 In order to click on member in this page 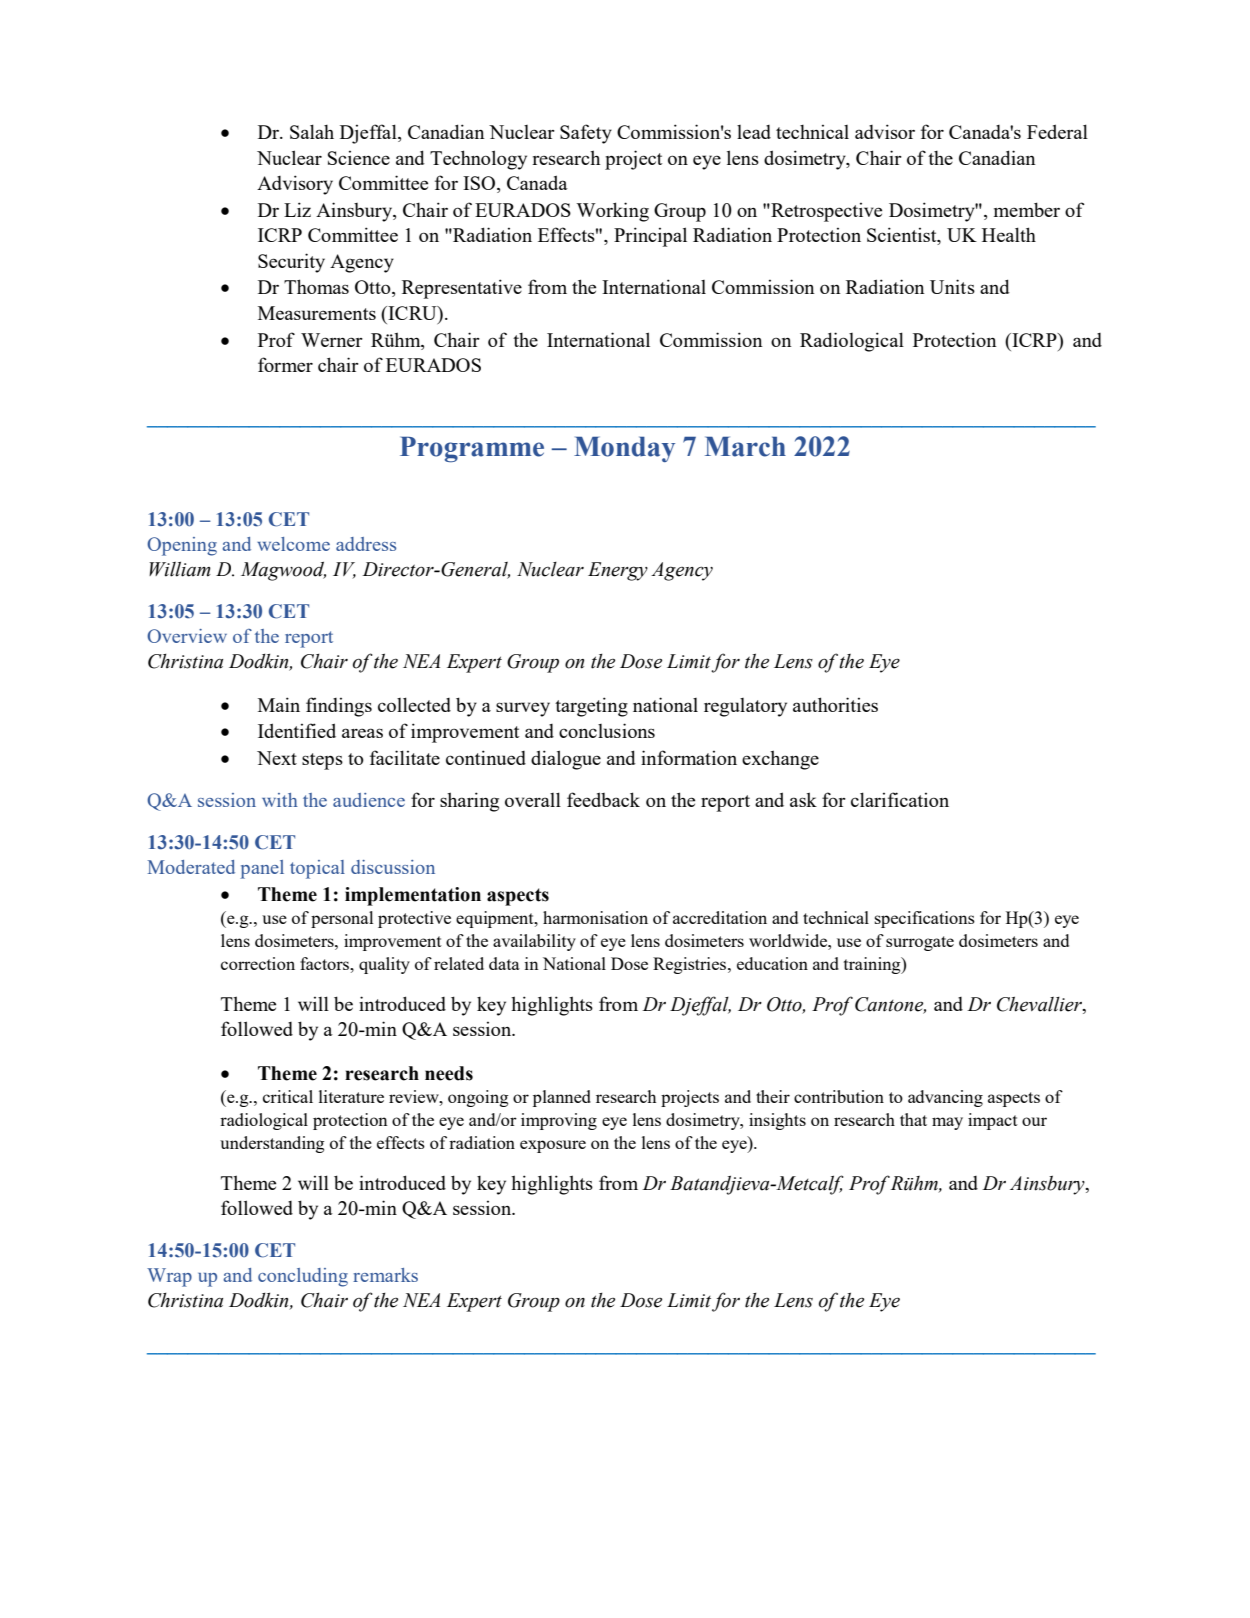, I will do `click(1027, 209)`.
